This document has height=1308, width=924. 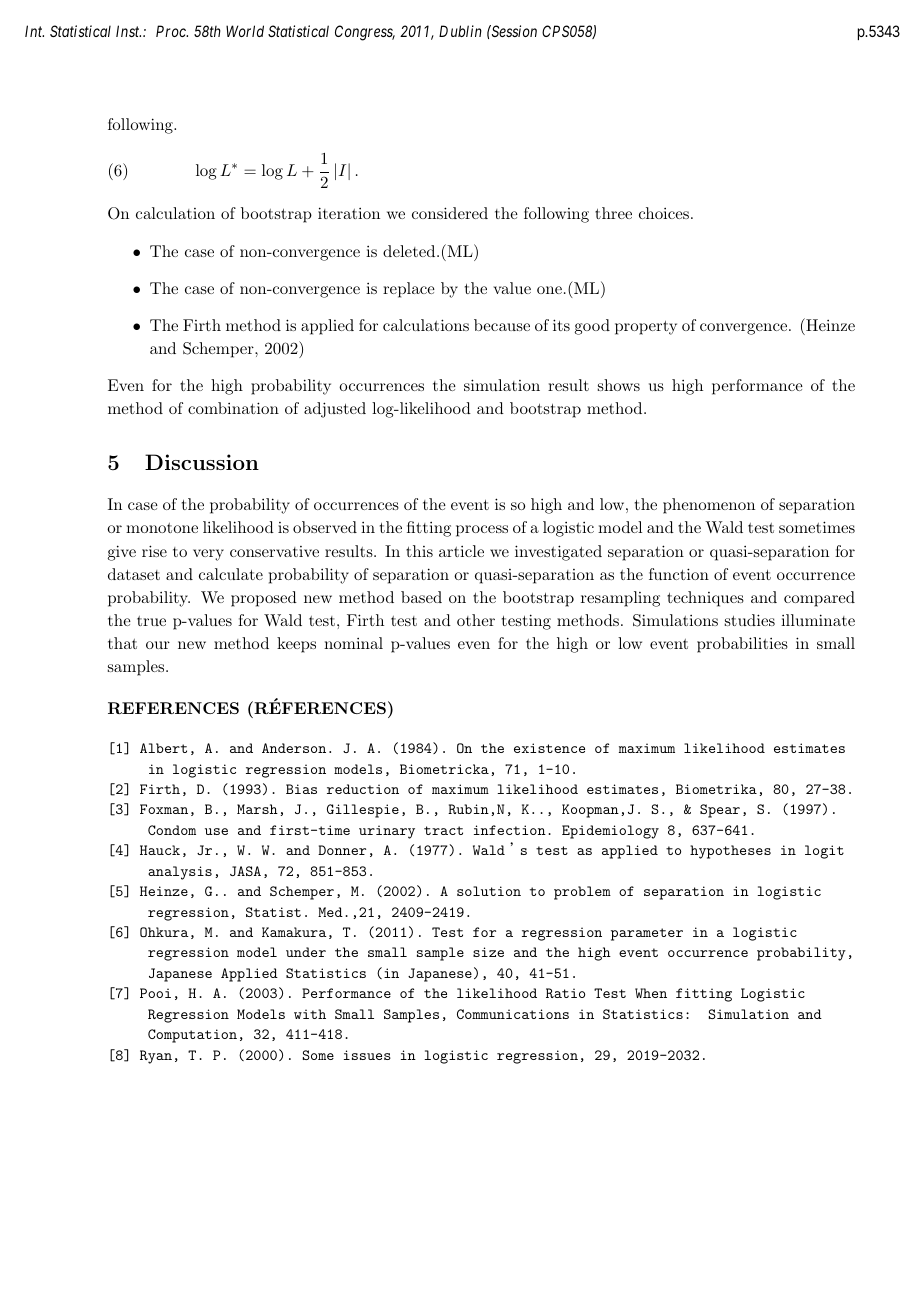 What do you see at coordinates (665, 213) in the document?
I see `choices` at bounding box center [665, 213].
